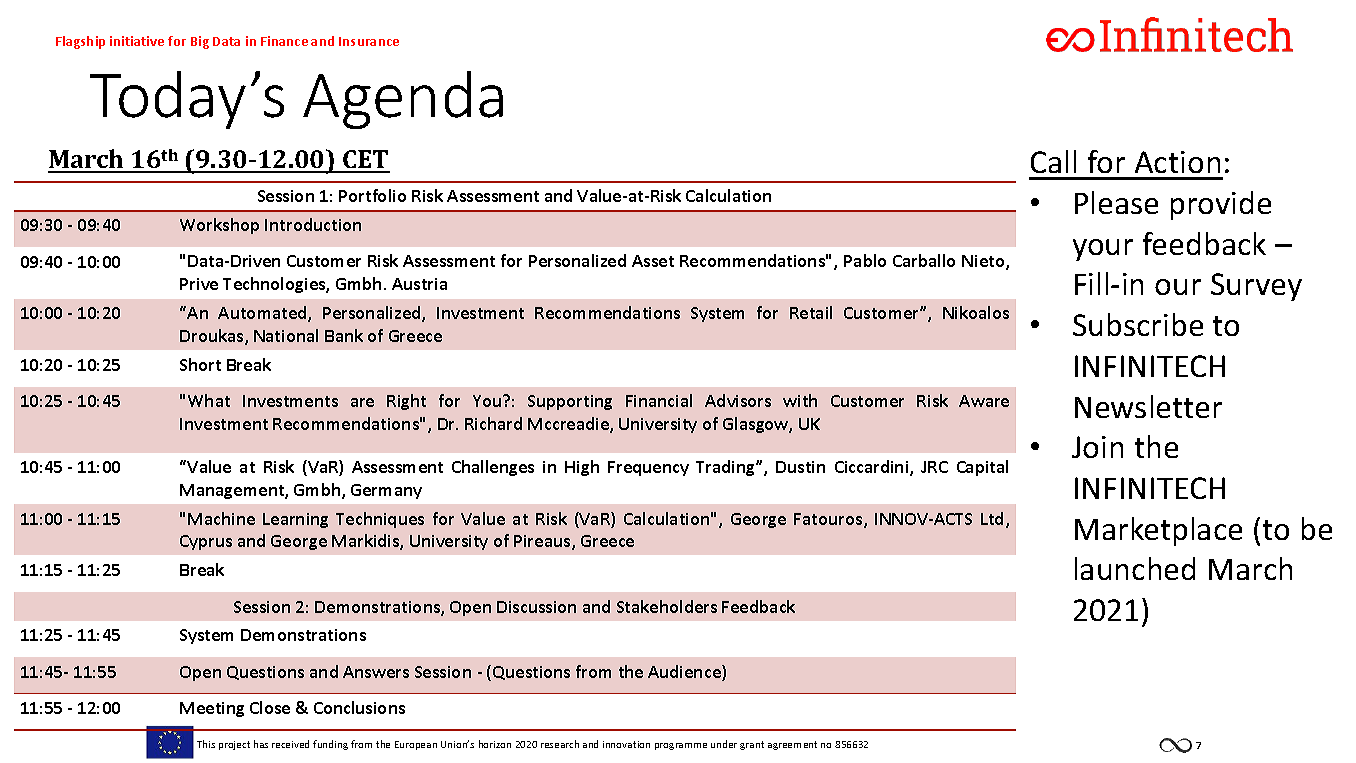 The image size is (1356, 763). I want to click on Financial, so click(659, 400).
